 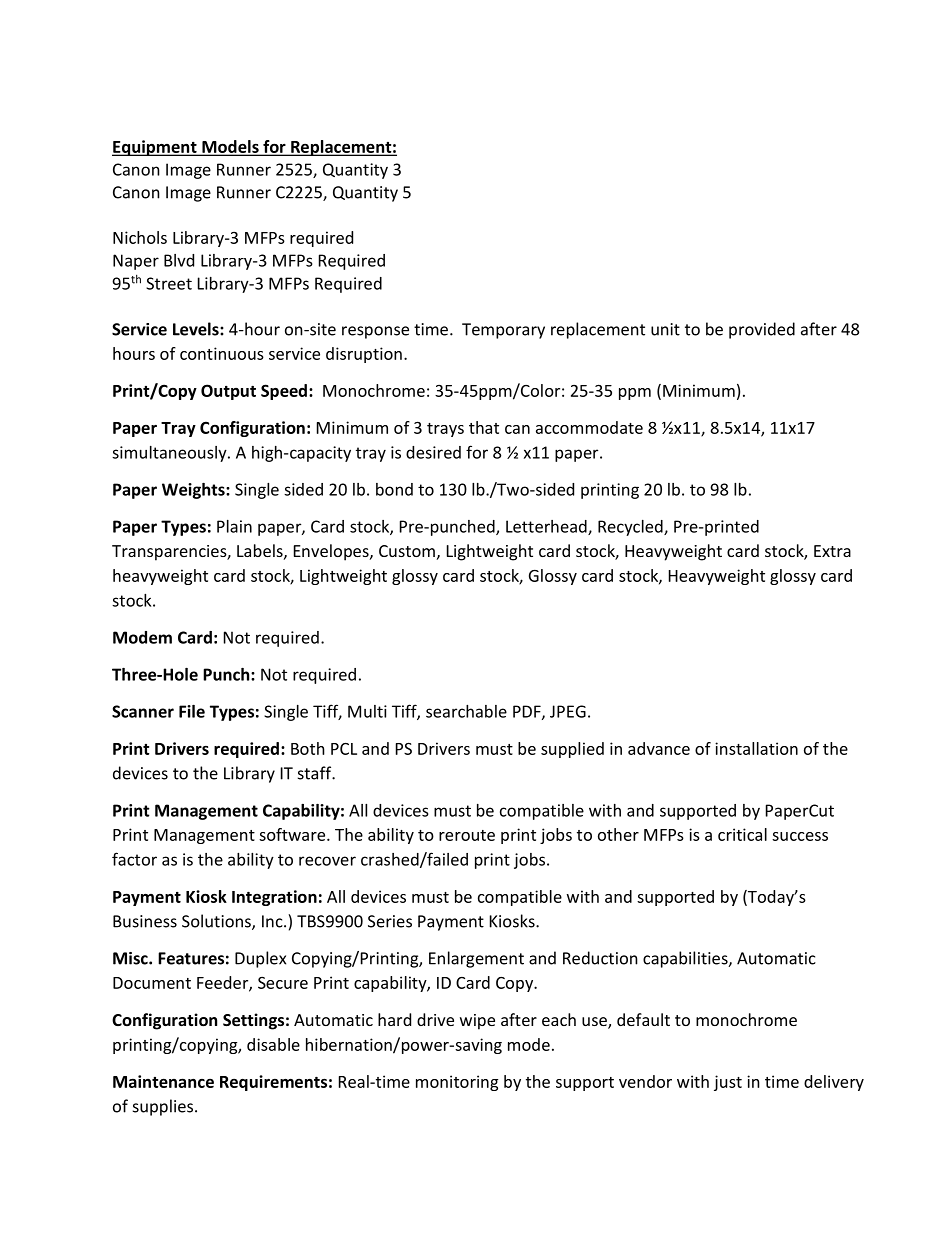 What do you see at coordinates (466, 711) in the page?
I see `searchable` at bounding box center [466, 711].
